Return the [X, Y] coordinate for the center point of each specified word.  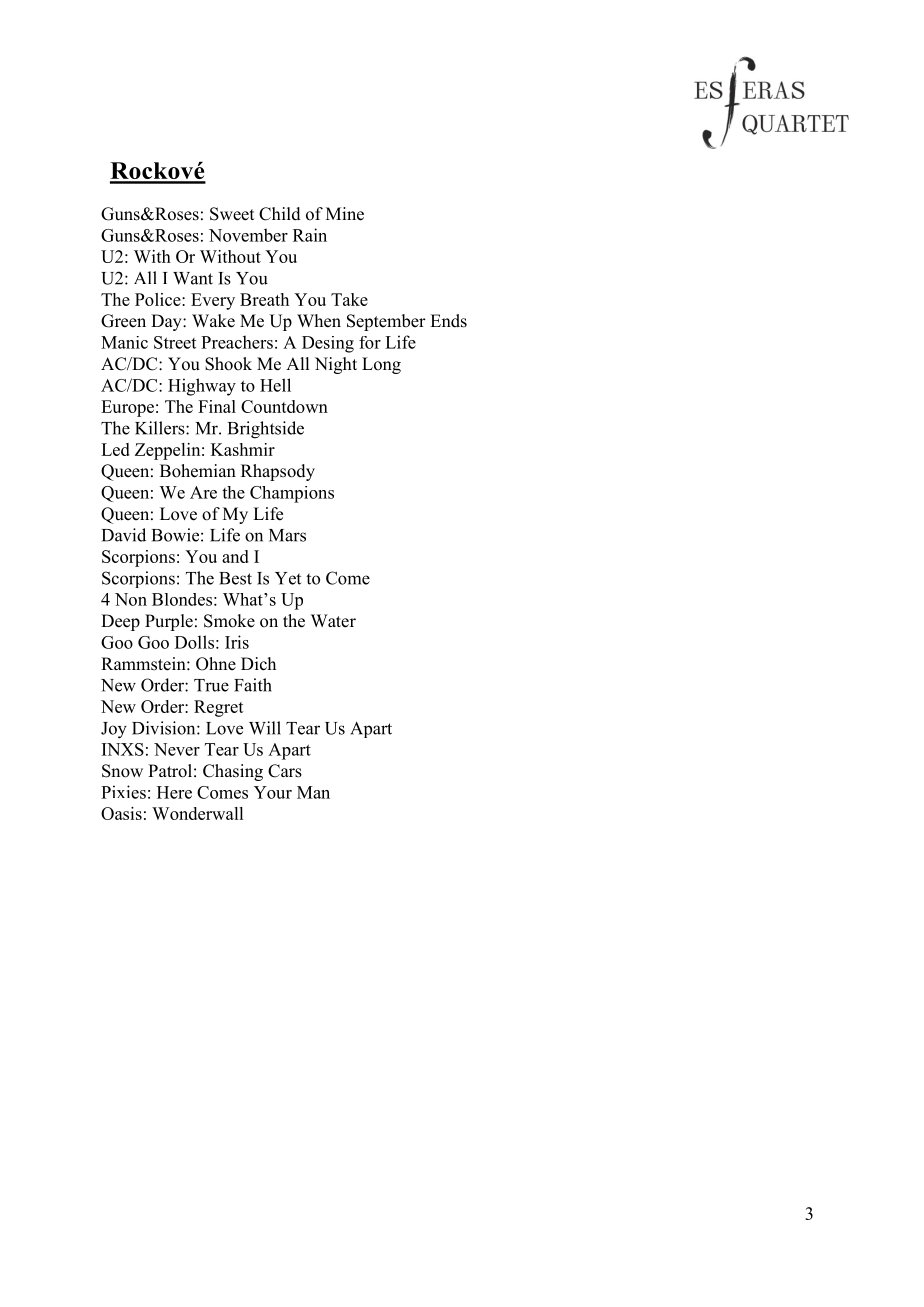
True [211, 685]
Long [381, 365]
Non [131, 599]
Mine [345, 214]
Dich [258, 664]
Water [333, 621]
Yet [288, 578]
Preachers [237, 342]
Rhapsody [278, 472]
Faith [253, 685]
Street [175, 342]
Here [174, 792]
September [386, 322]
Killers [161, 428]
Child [280, 214]
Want [193, 278]
